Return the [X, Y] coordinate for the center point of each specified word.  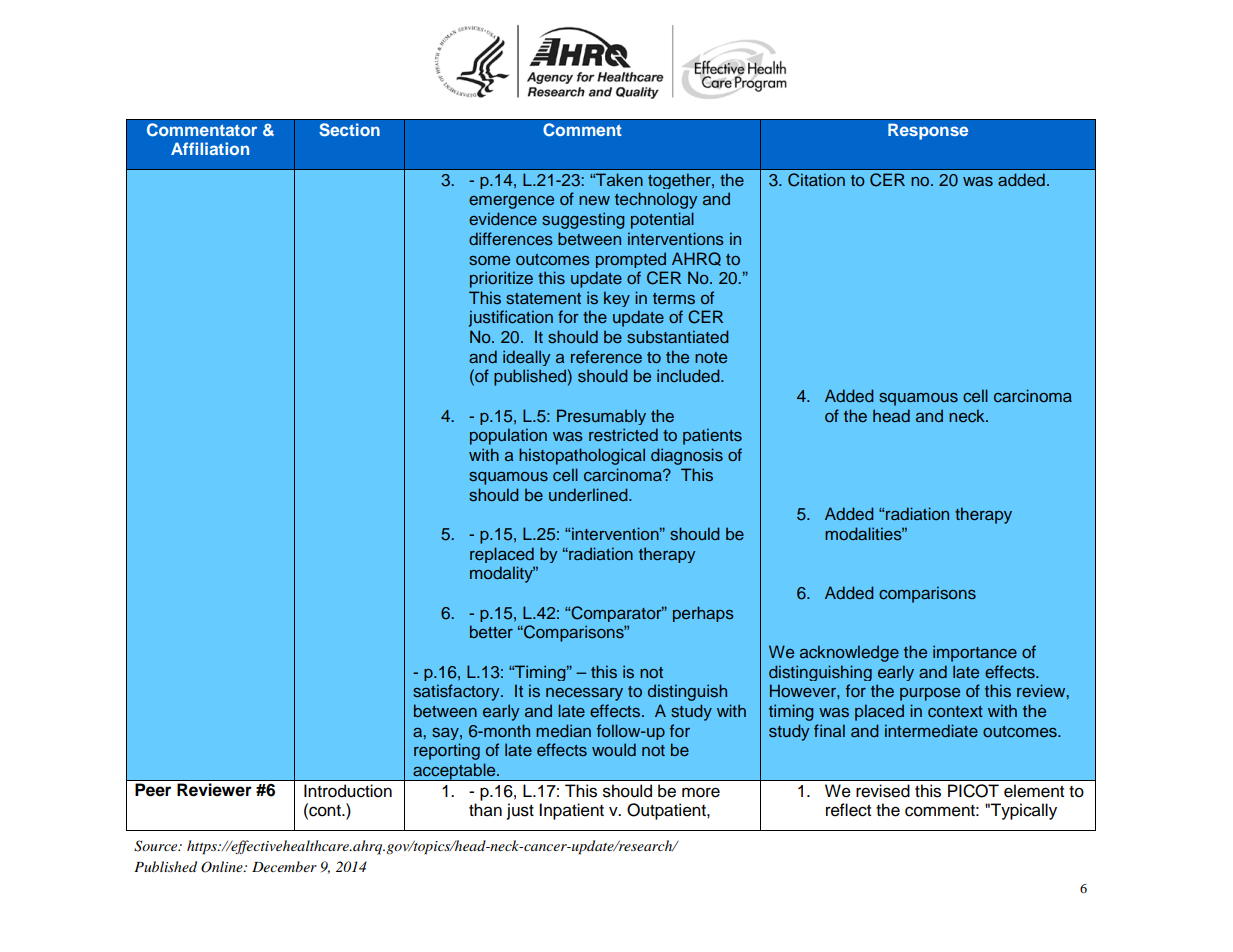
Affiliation [210, 148]
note [711, 357]
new [594, 200]
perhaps [703, 614]
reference [606, 356]
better [491, 631]
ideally [526, 358]
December [284, 866]
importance [975, 653]
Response [928, 131]
